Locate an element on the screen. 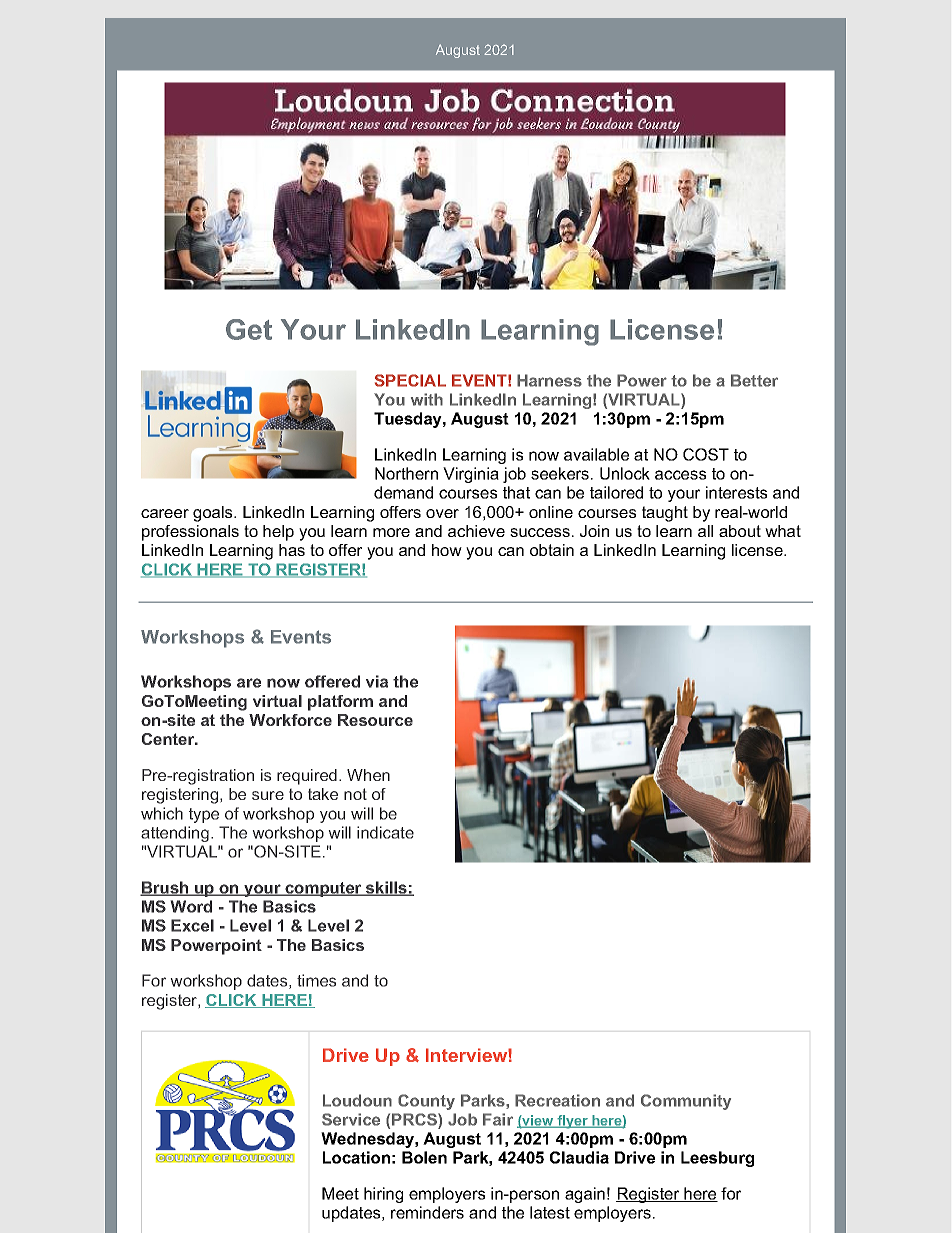  Location is located at coordinates (356, 1157).
